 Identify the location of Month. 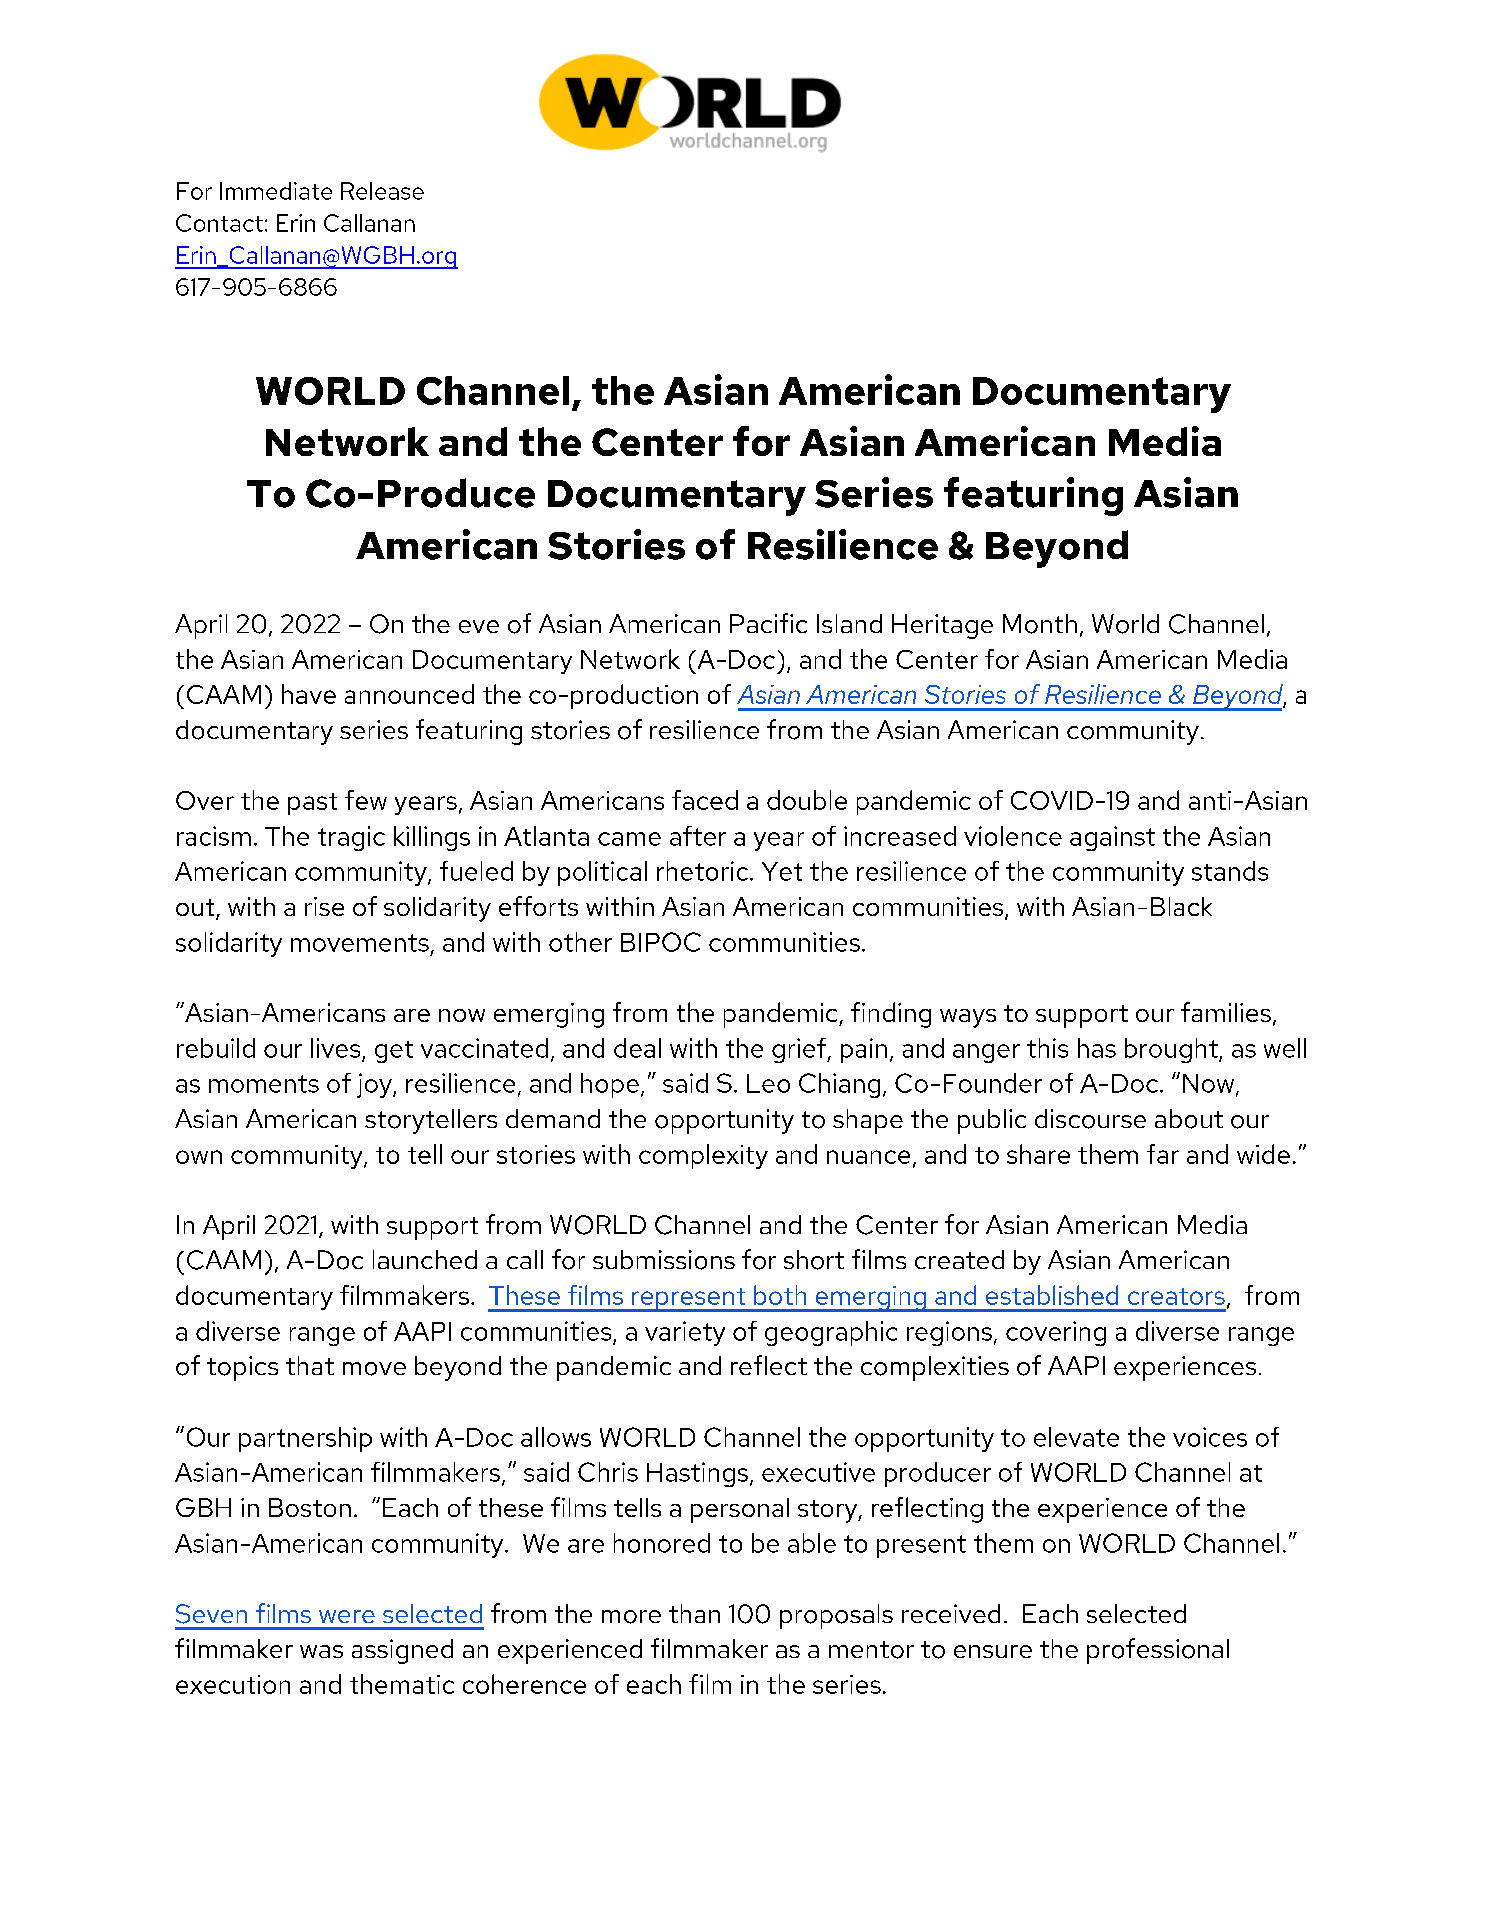
(1040, 624).
